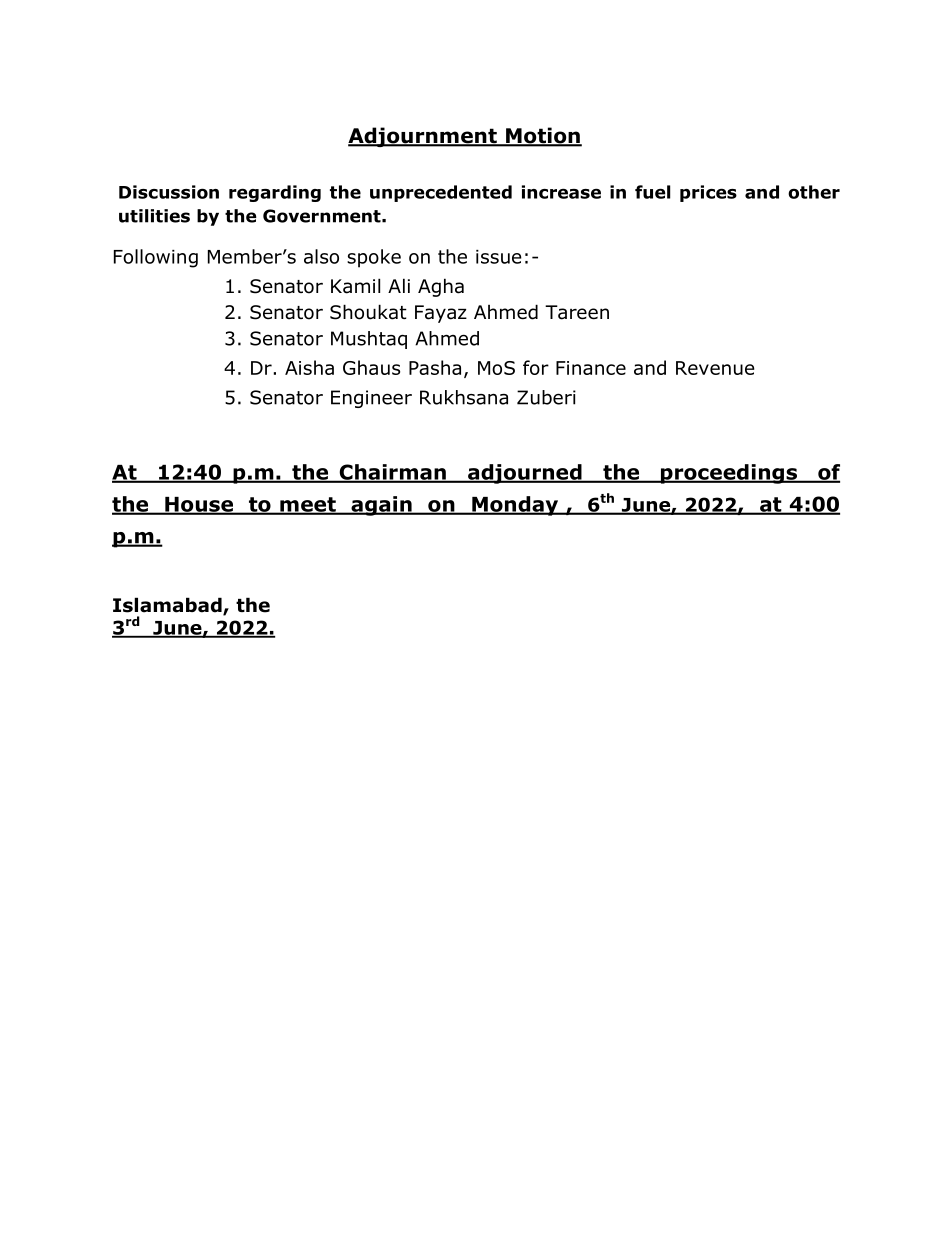 The height and width of the document is (1233, 952). Describe the element at coordinates (543, 136) in the document. I see `Motion` at that location.
